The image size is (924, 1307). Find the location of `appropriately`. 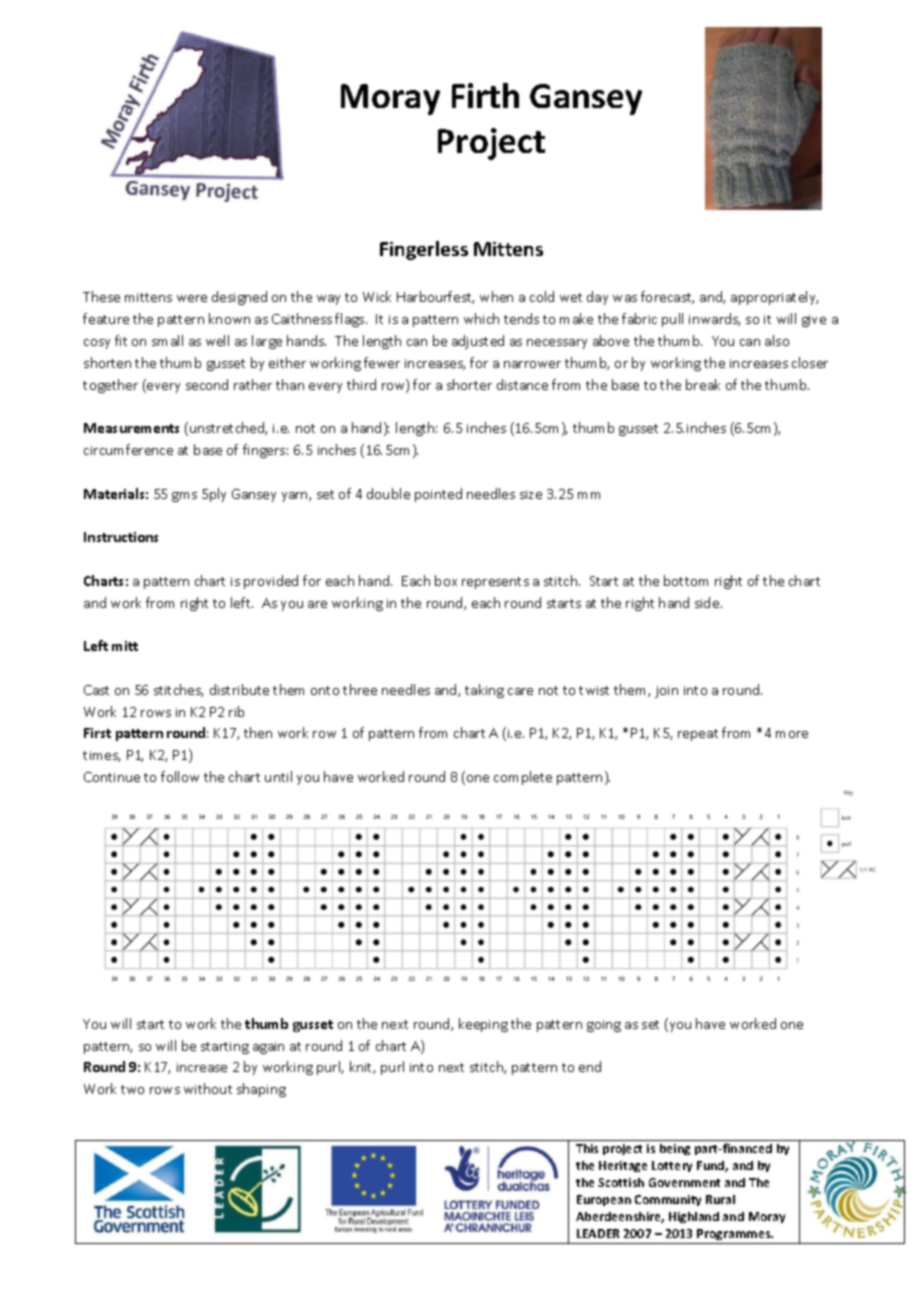

appropriately is located at coordinates (774, 298).
